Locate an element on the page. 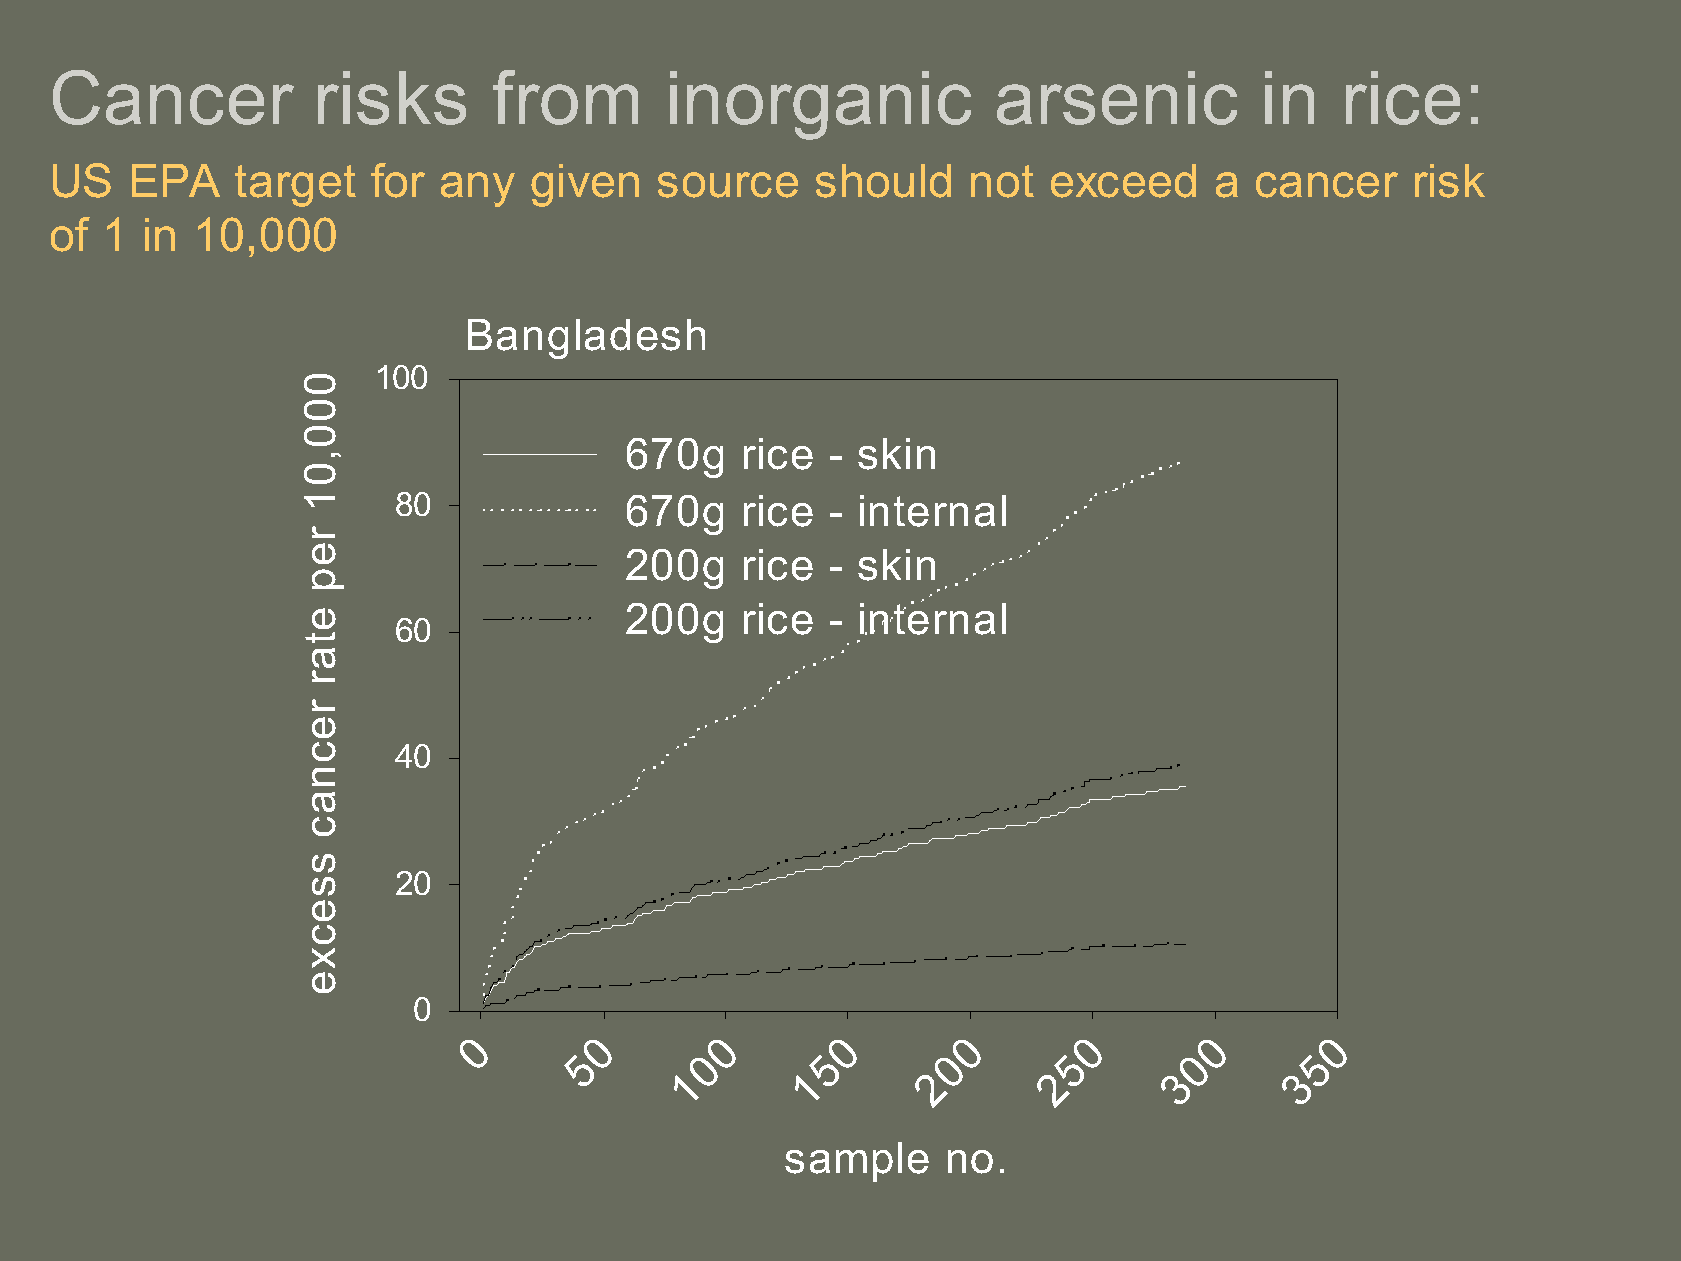 Image resolution: width=1681 pixels, height=1261 pixels. any is located at coordinates (478, 189).
